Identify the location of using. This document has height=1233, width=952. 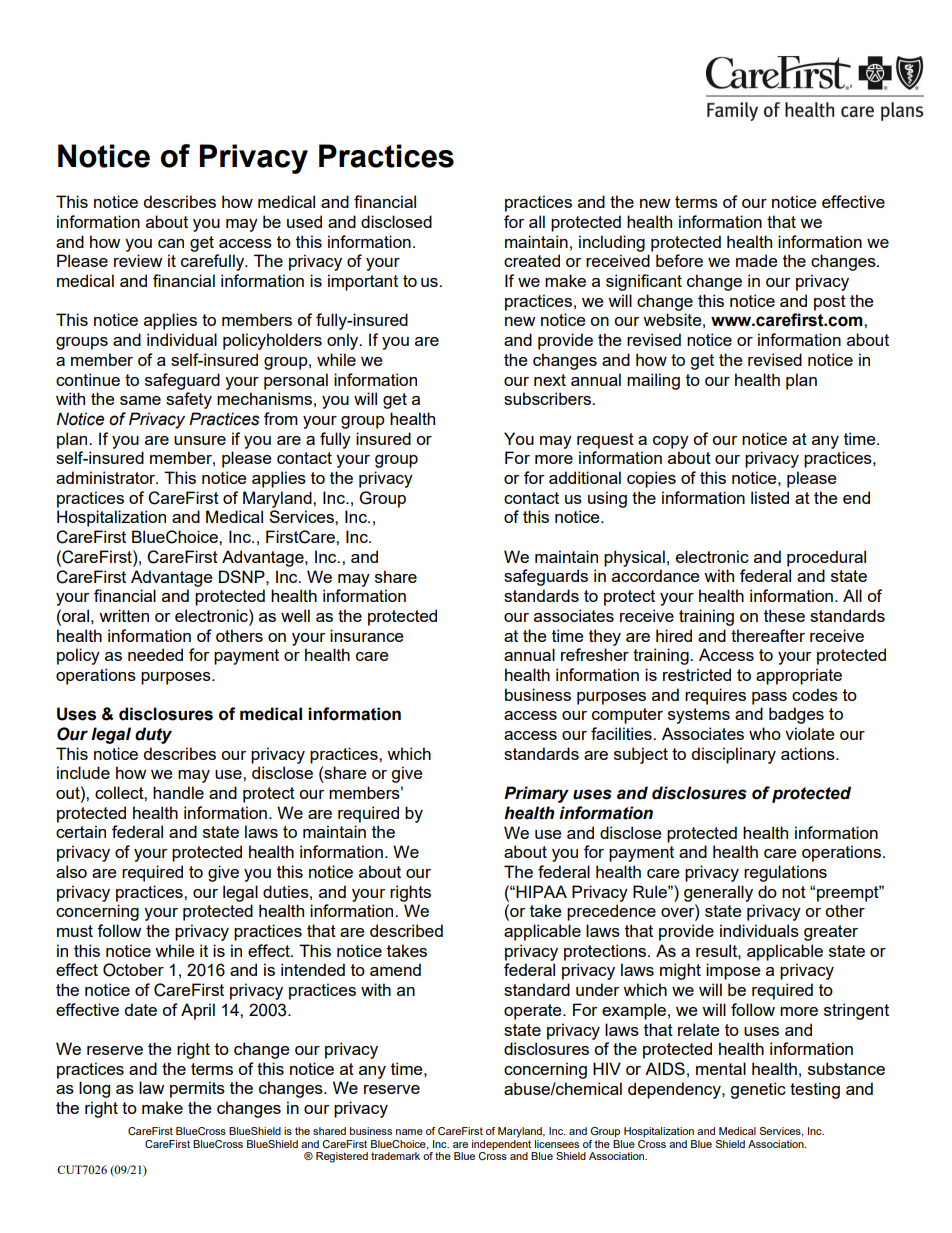
(607, 499).
